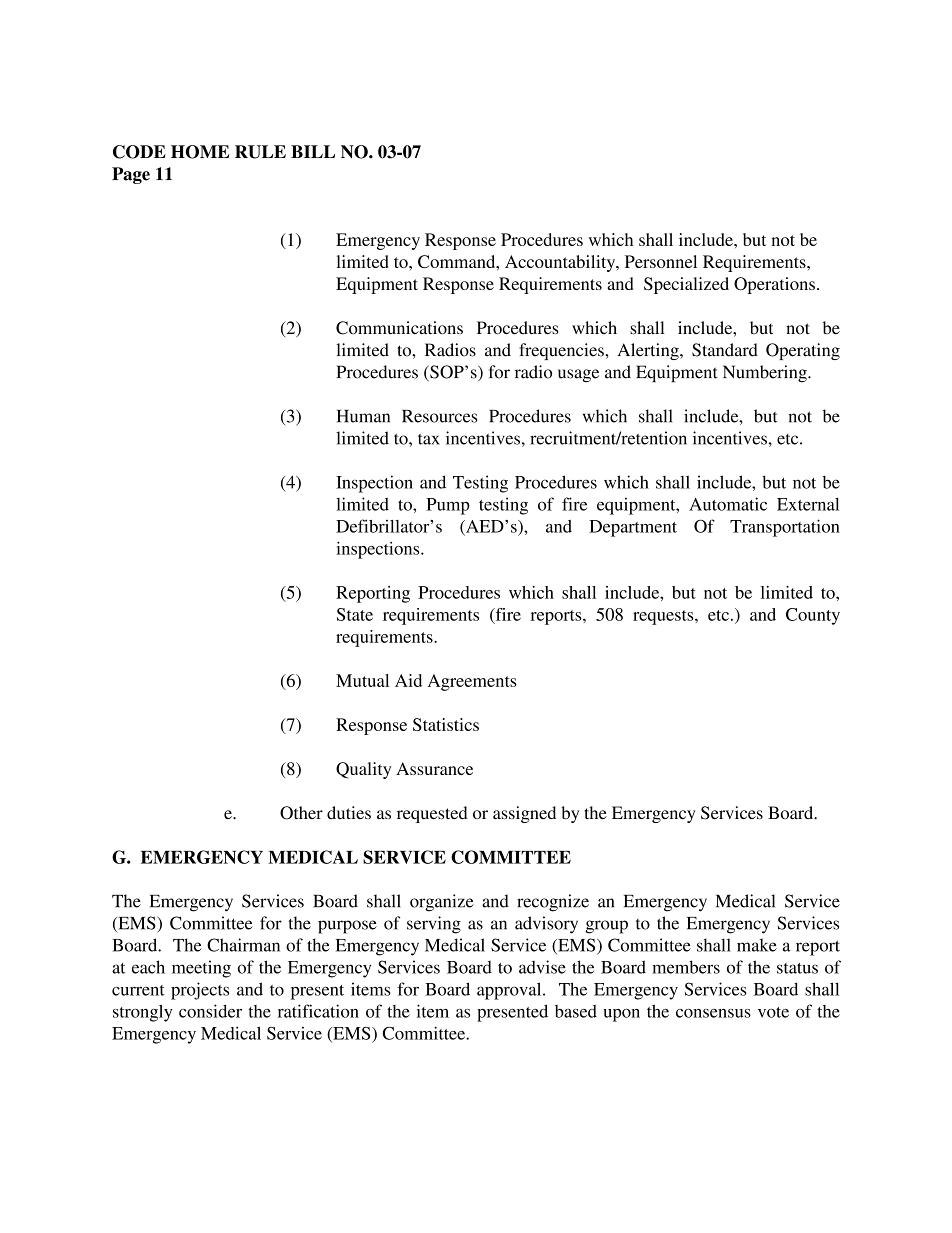 The width and height of the document is (952, 1233). I want to click on Pump, so click(448, 506).
